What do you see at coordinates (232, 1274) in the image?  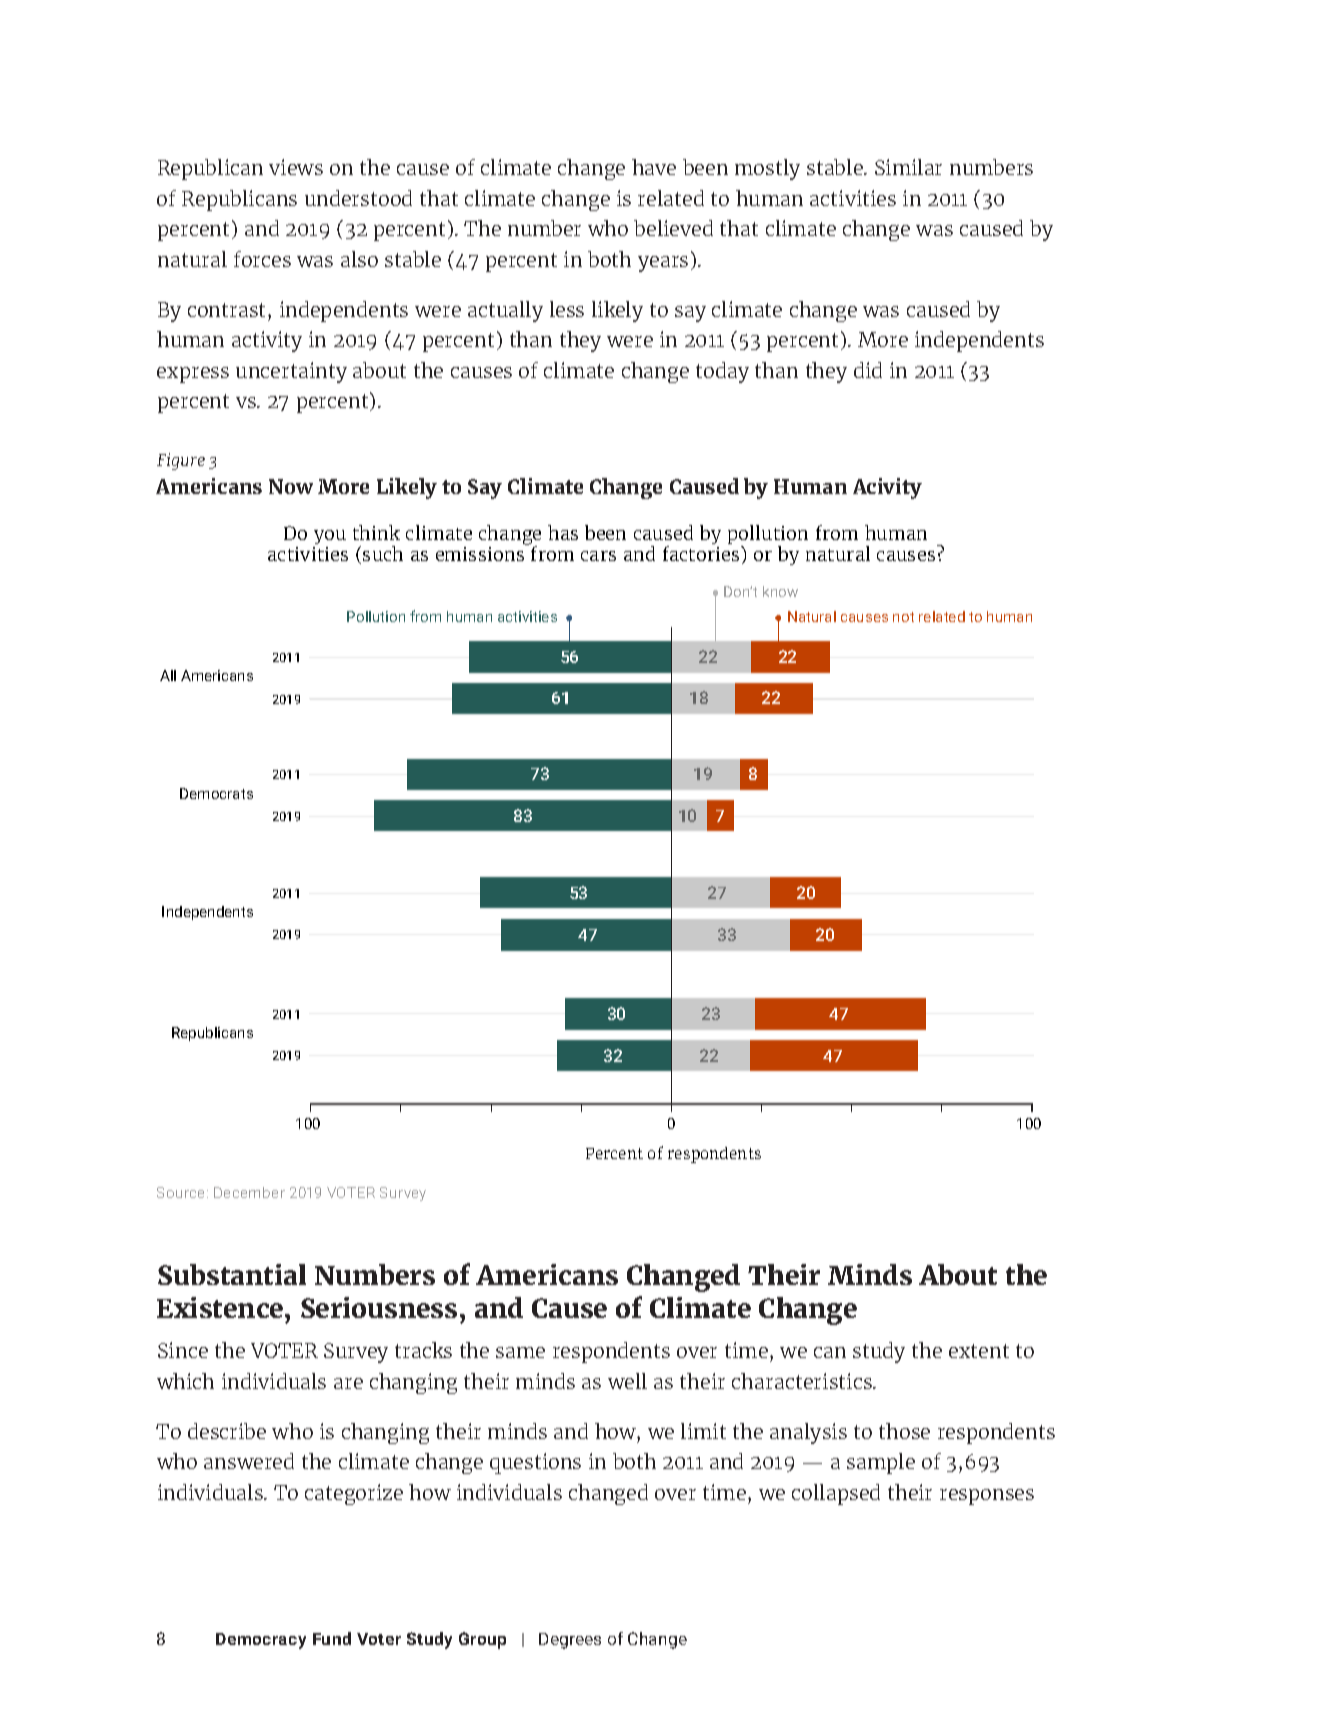 I see `Substantial` at bounding box center [232, 1274].
